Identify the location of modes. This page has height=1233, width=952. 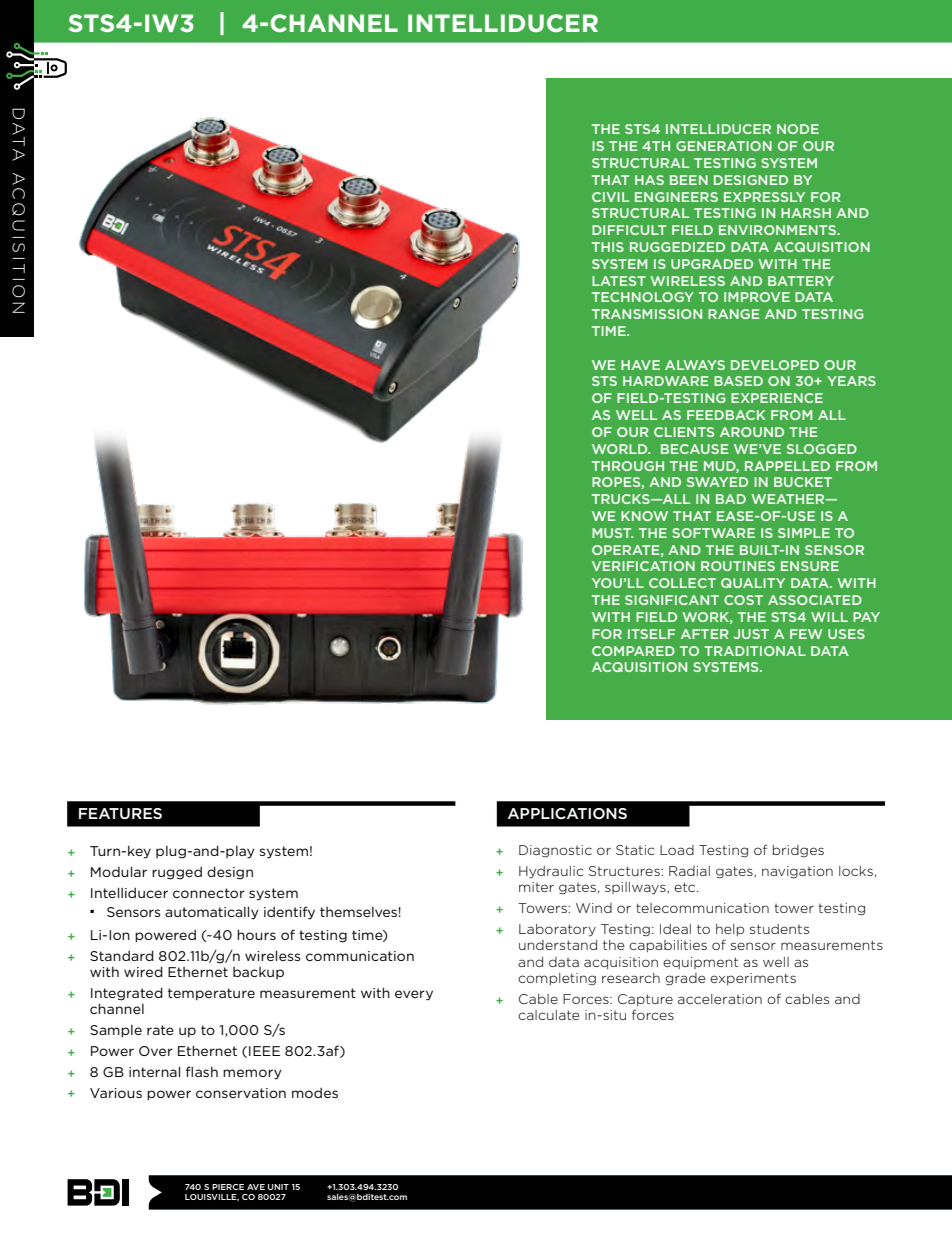
(315, 1093).
